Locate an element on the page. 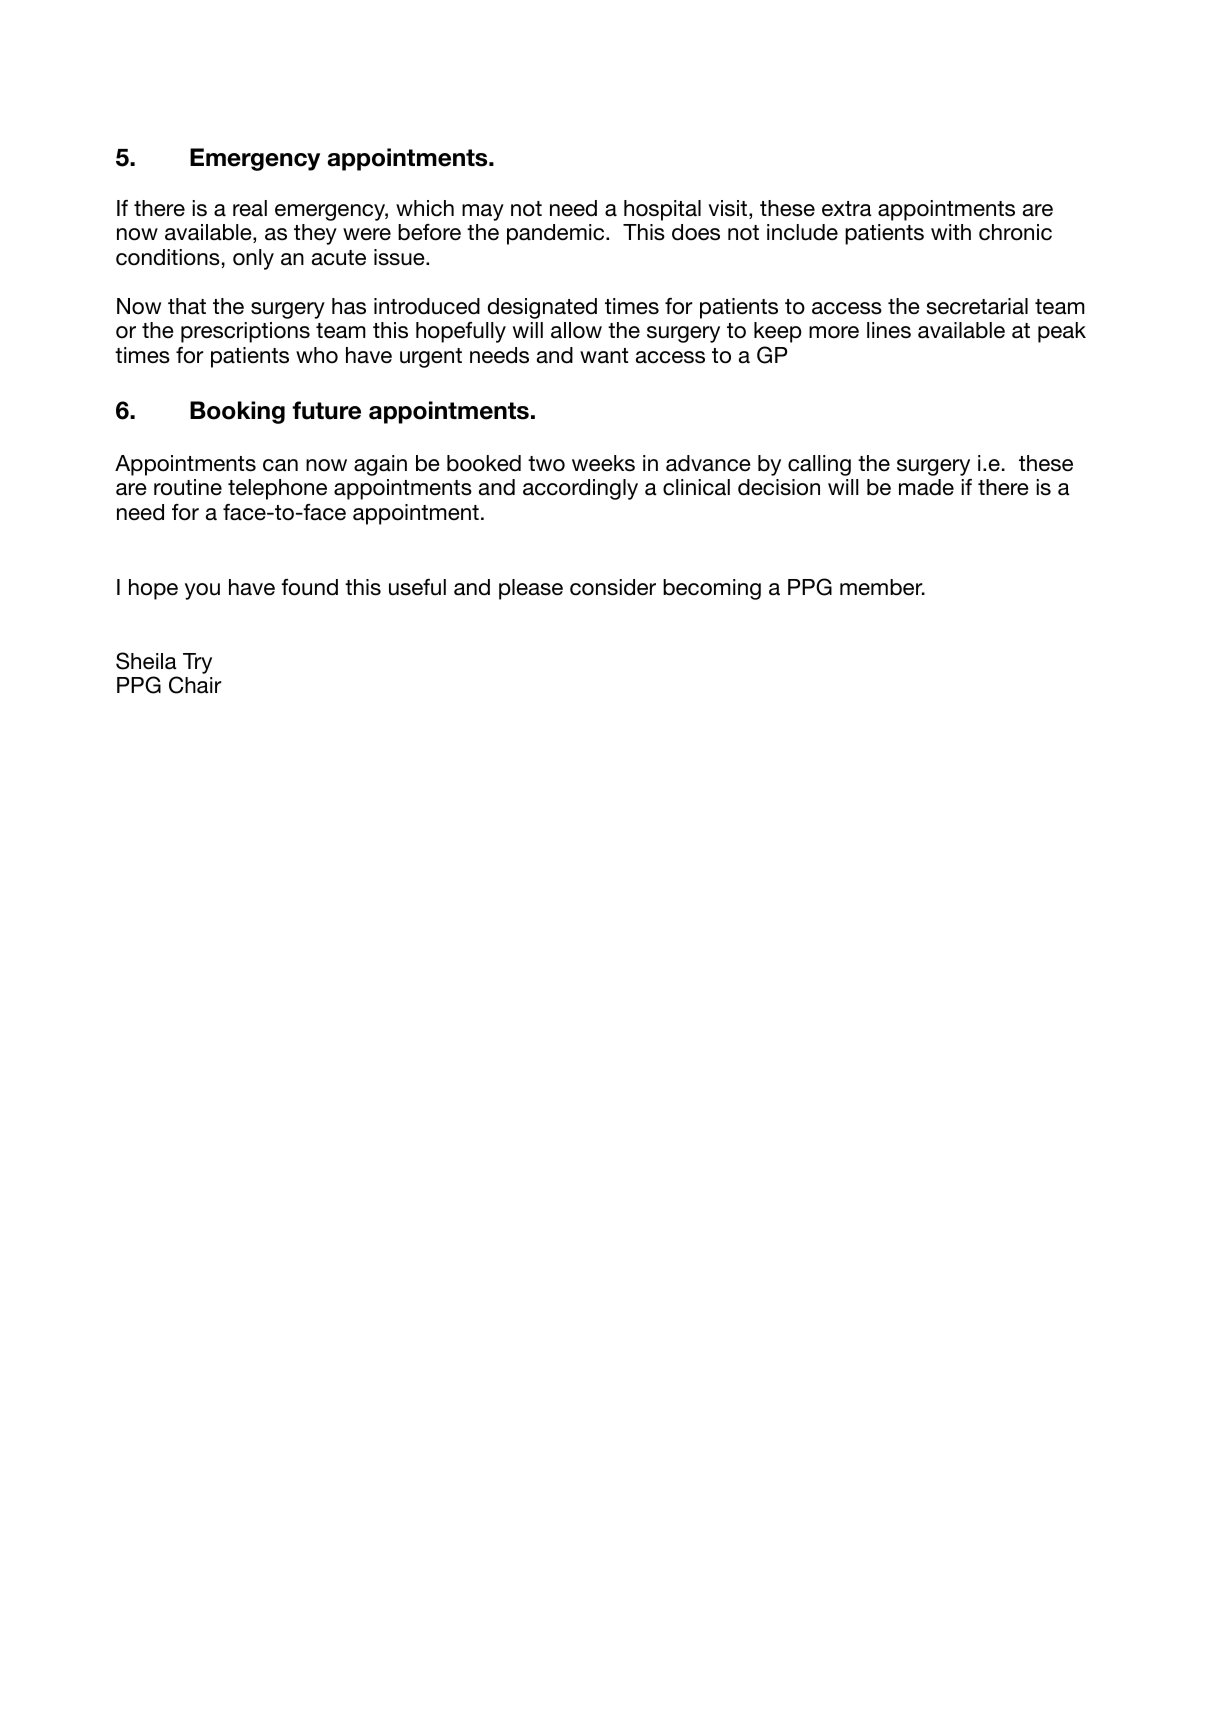  consider is located at coordinates (613, 587).
